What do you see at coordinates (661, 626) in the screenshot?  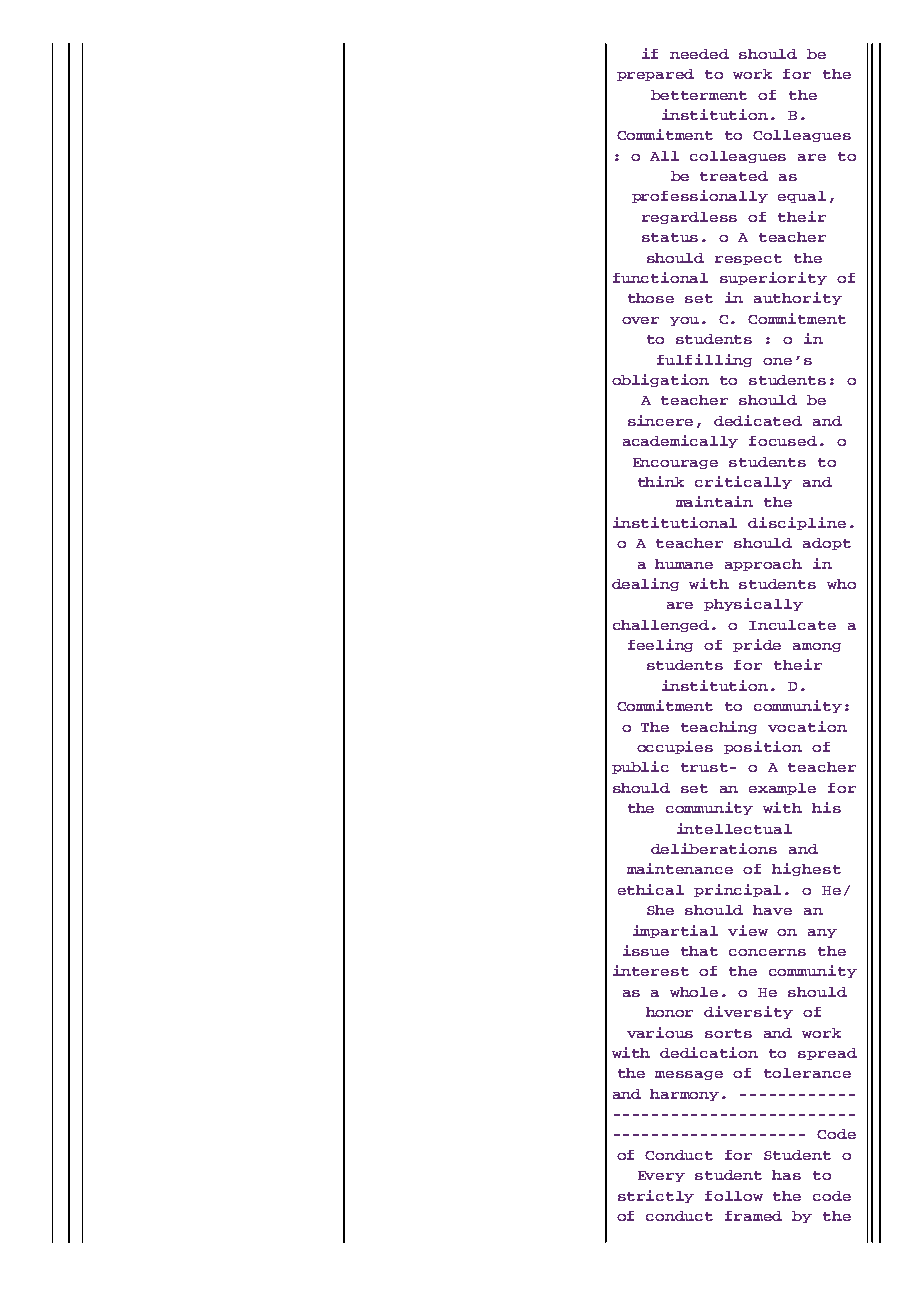 I see `challenged` at bounding box center [661, 626].
